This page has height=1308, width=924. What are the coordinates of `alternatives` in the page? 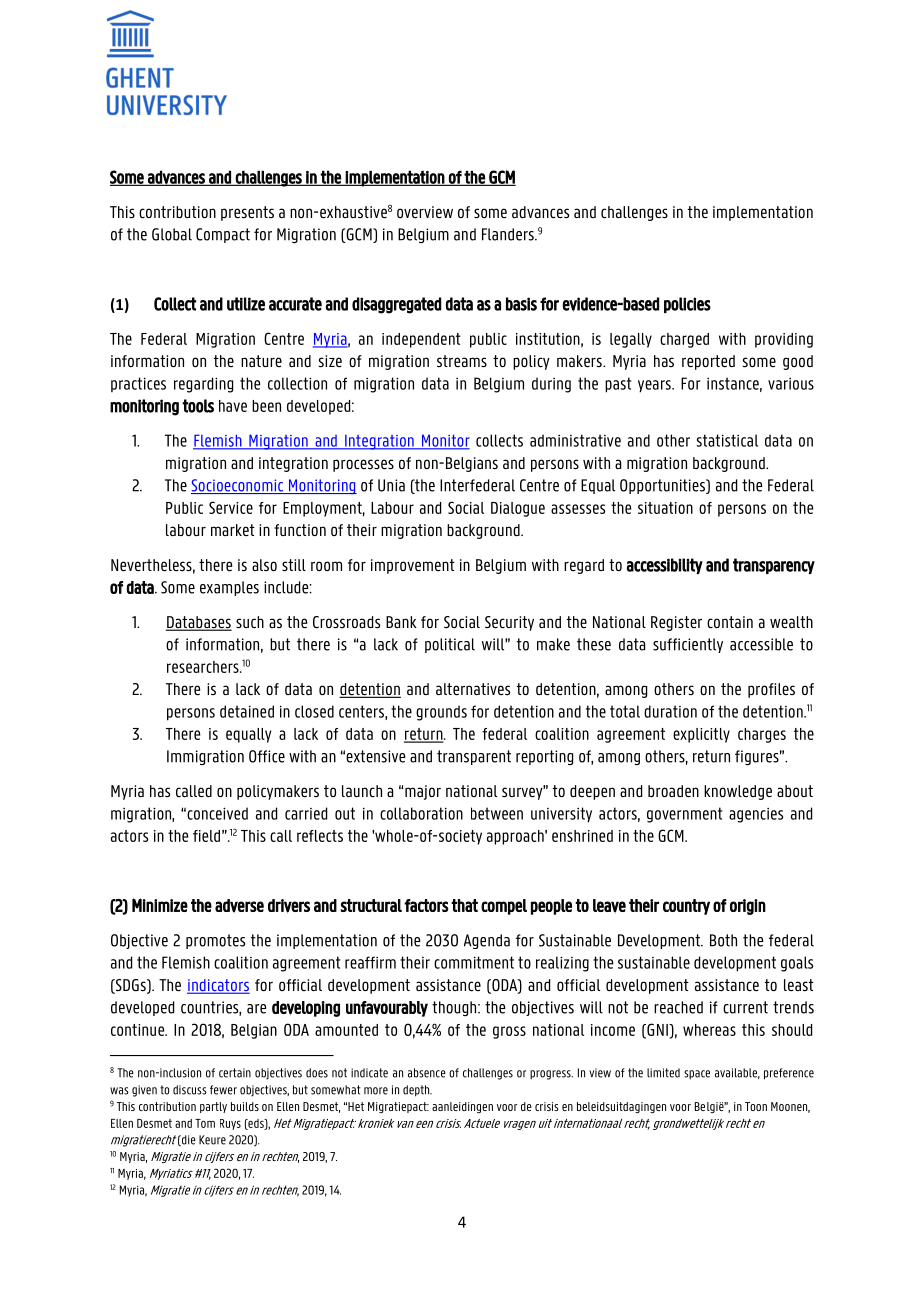 It's located at (473, 689).
